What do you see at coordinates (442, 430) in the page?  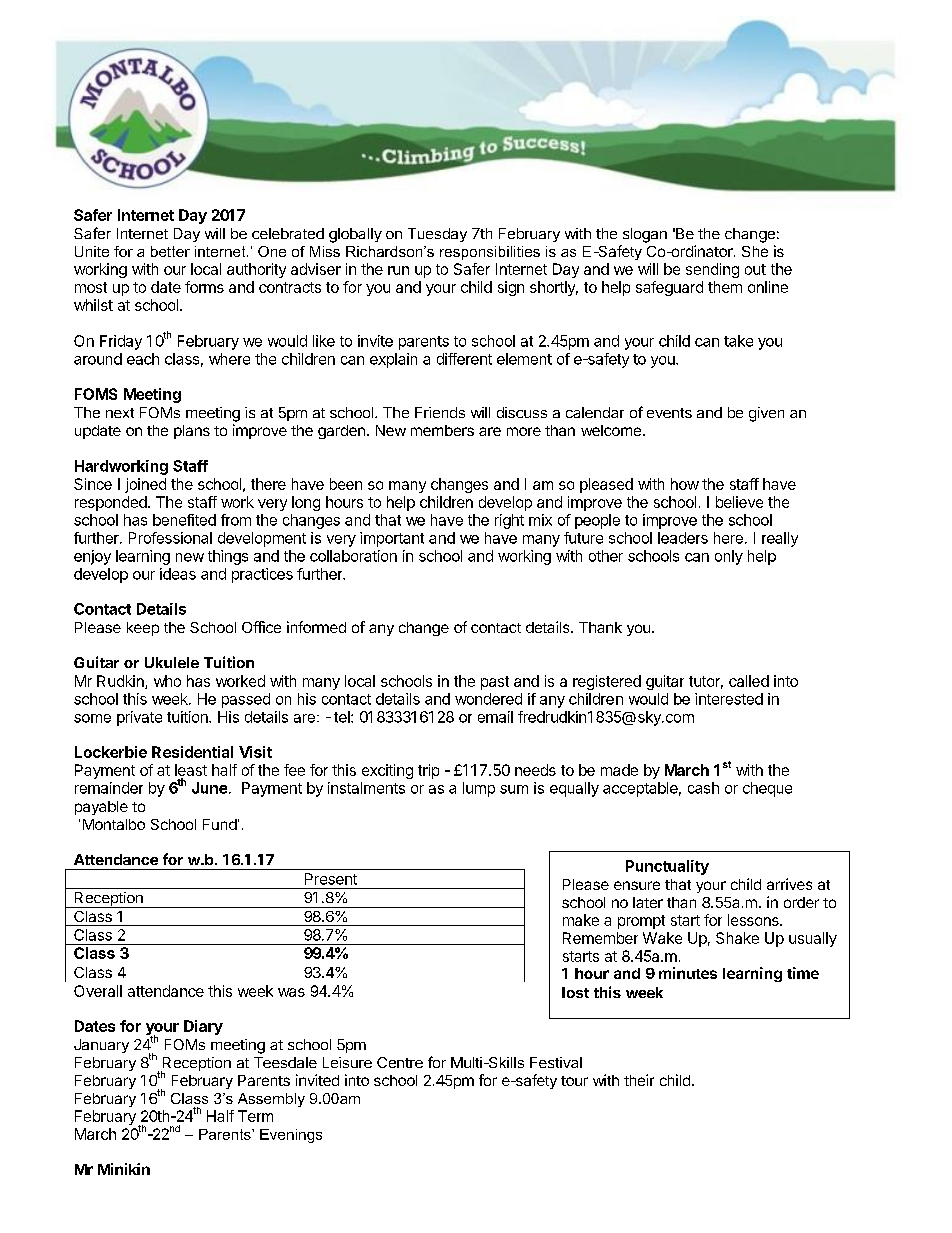 I see `members` at bounding box center [442, 430].
